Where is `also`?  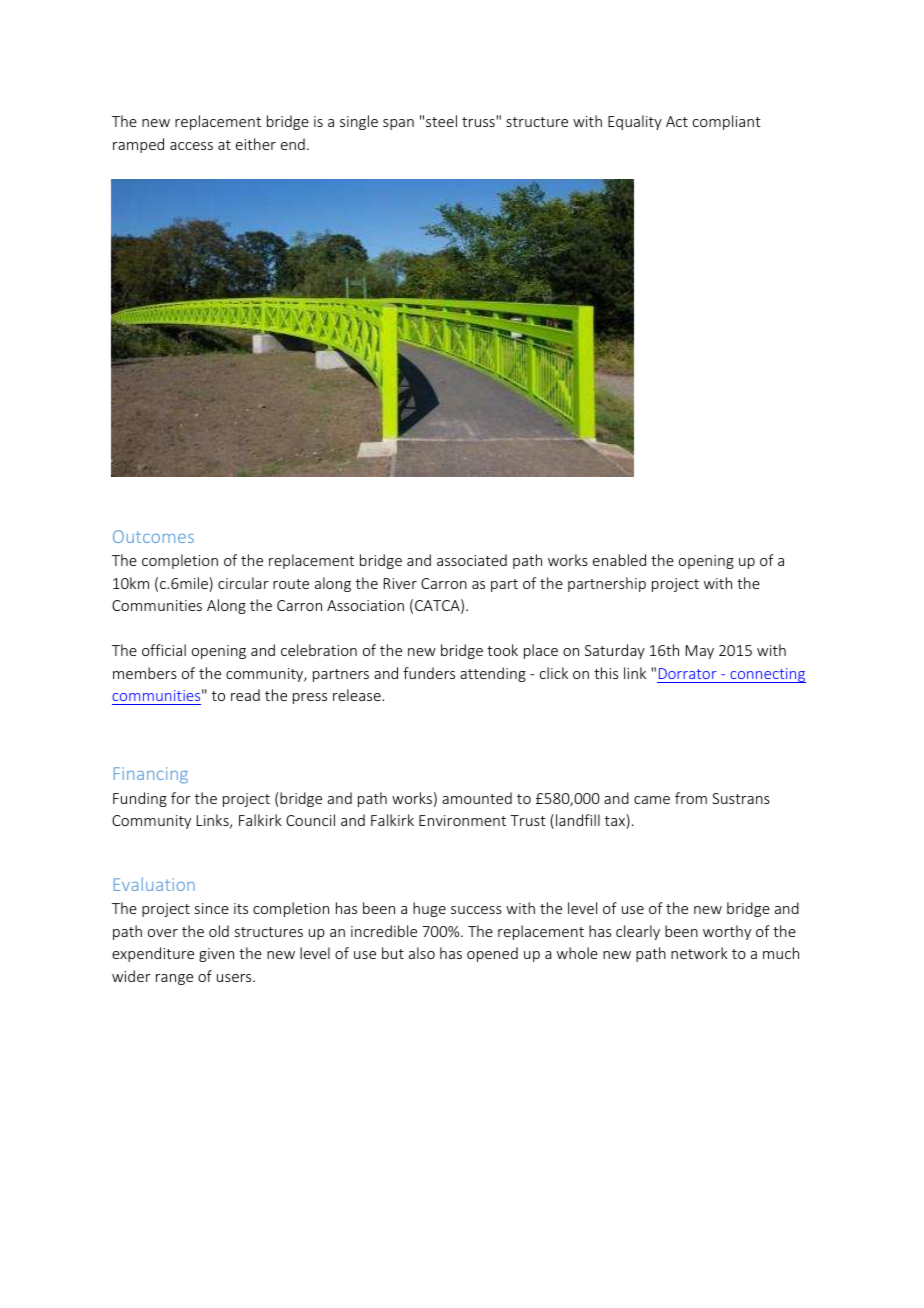 also is located at coordinates (422, 953).
